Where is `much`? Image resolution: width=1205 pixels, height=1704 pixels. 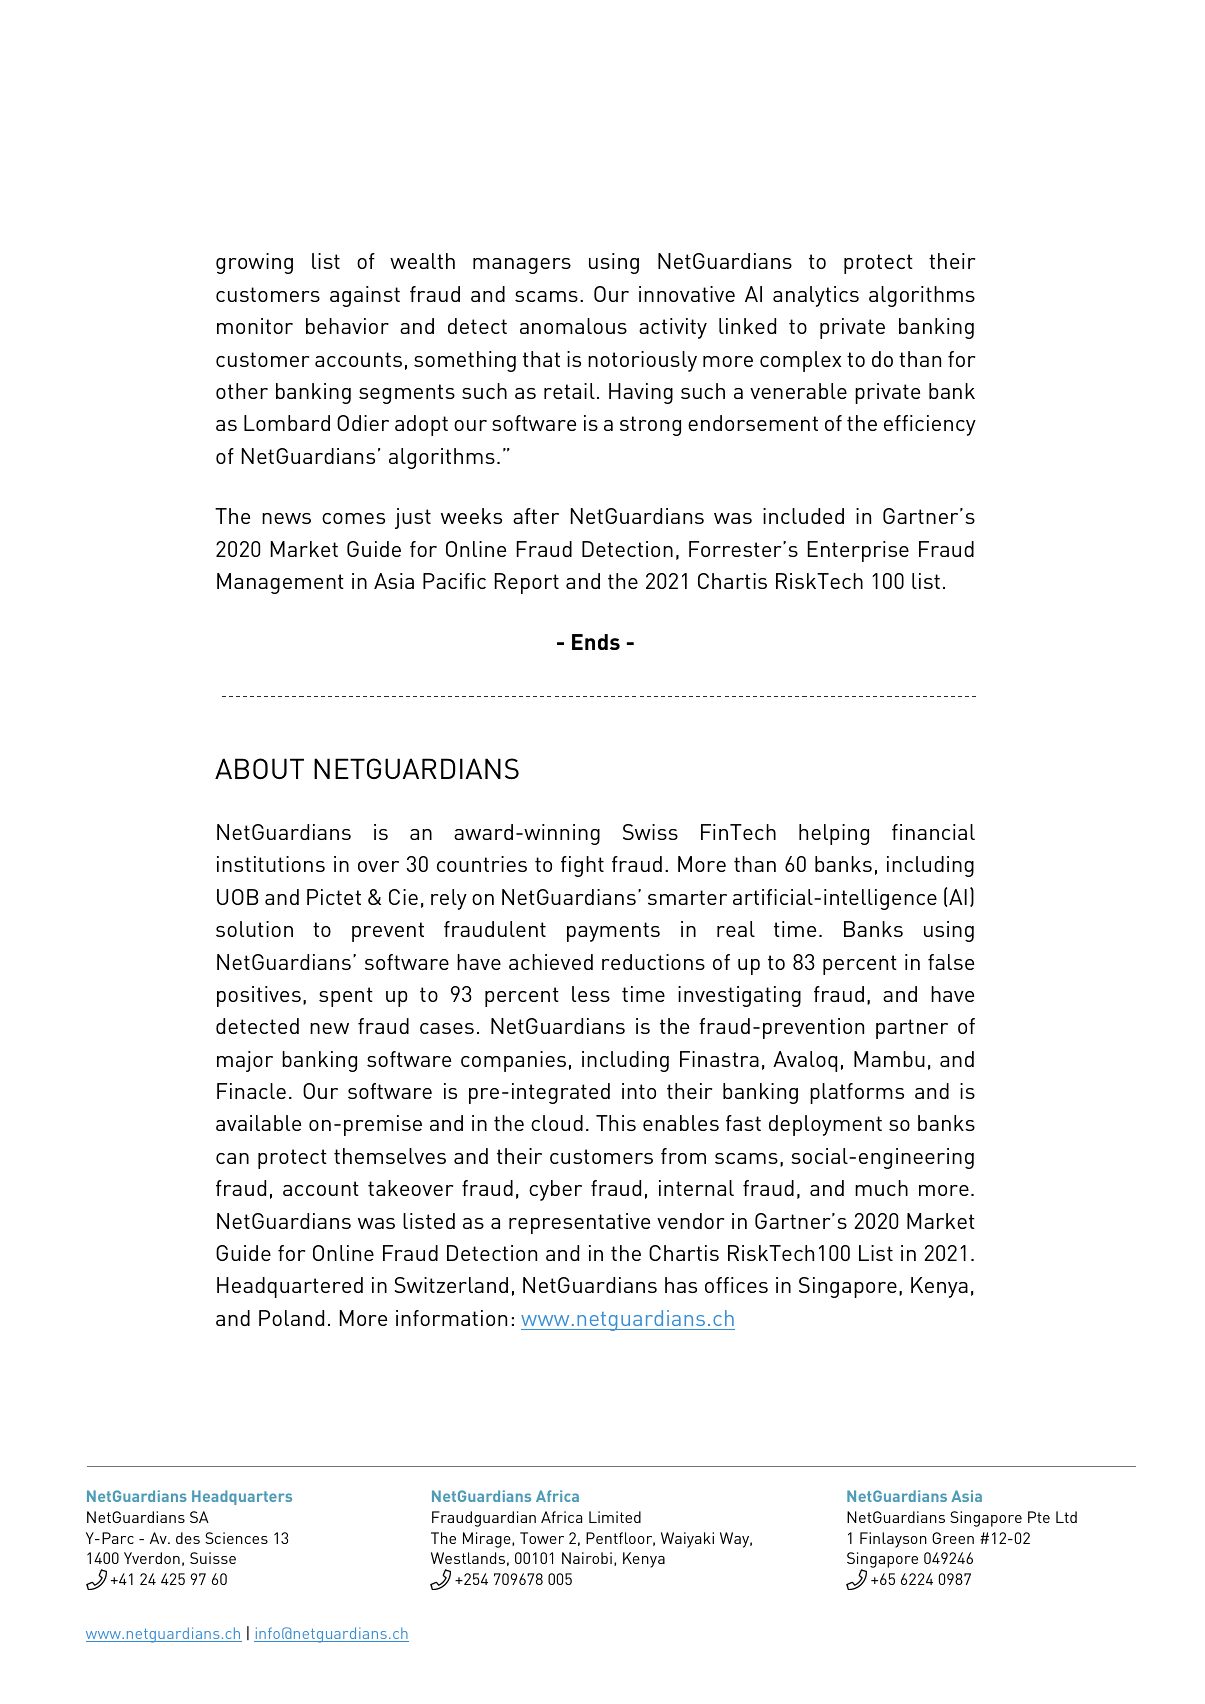
much is located at coordinates (881, 1188).
